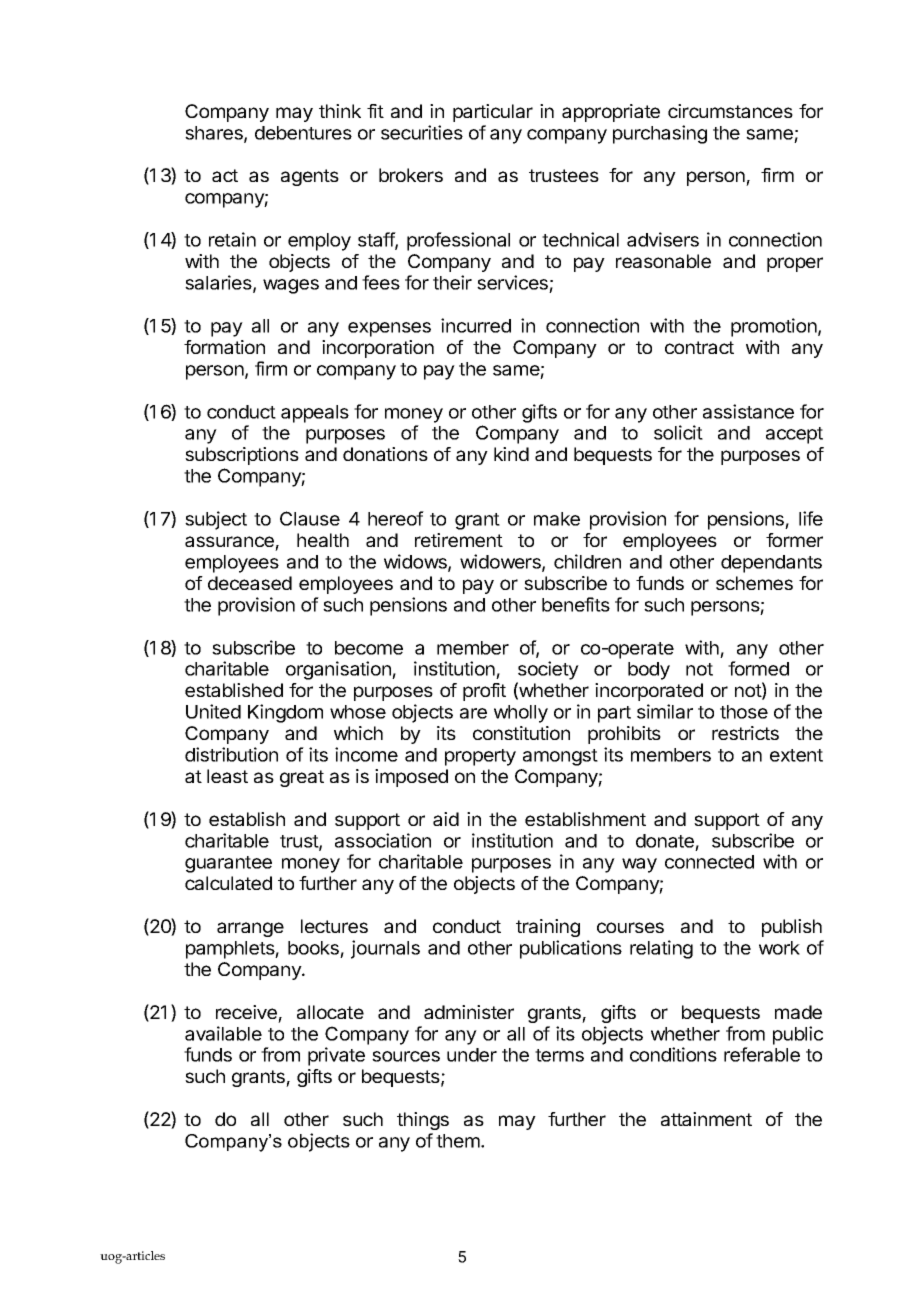  Describe the element at coordinates (476, 325) in the page. I see `incurred` at that location.
